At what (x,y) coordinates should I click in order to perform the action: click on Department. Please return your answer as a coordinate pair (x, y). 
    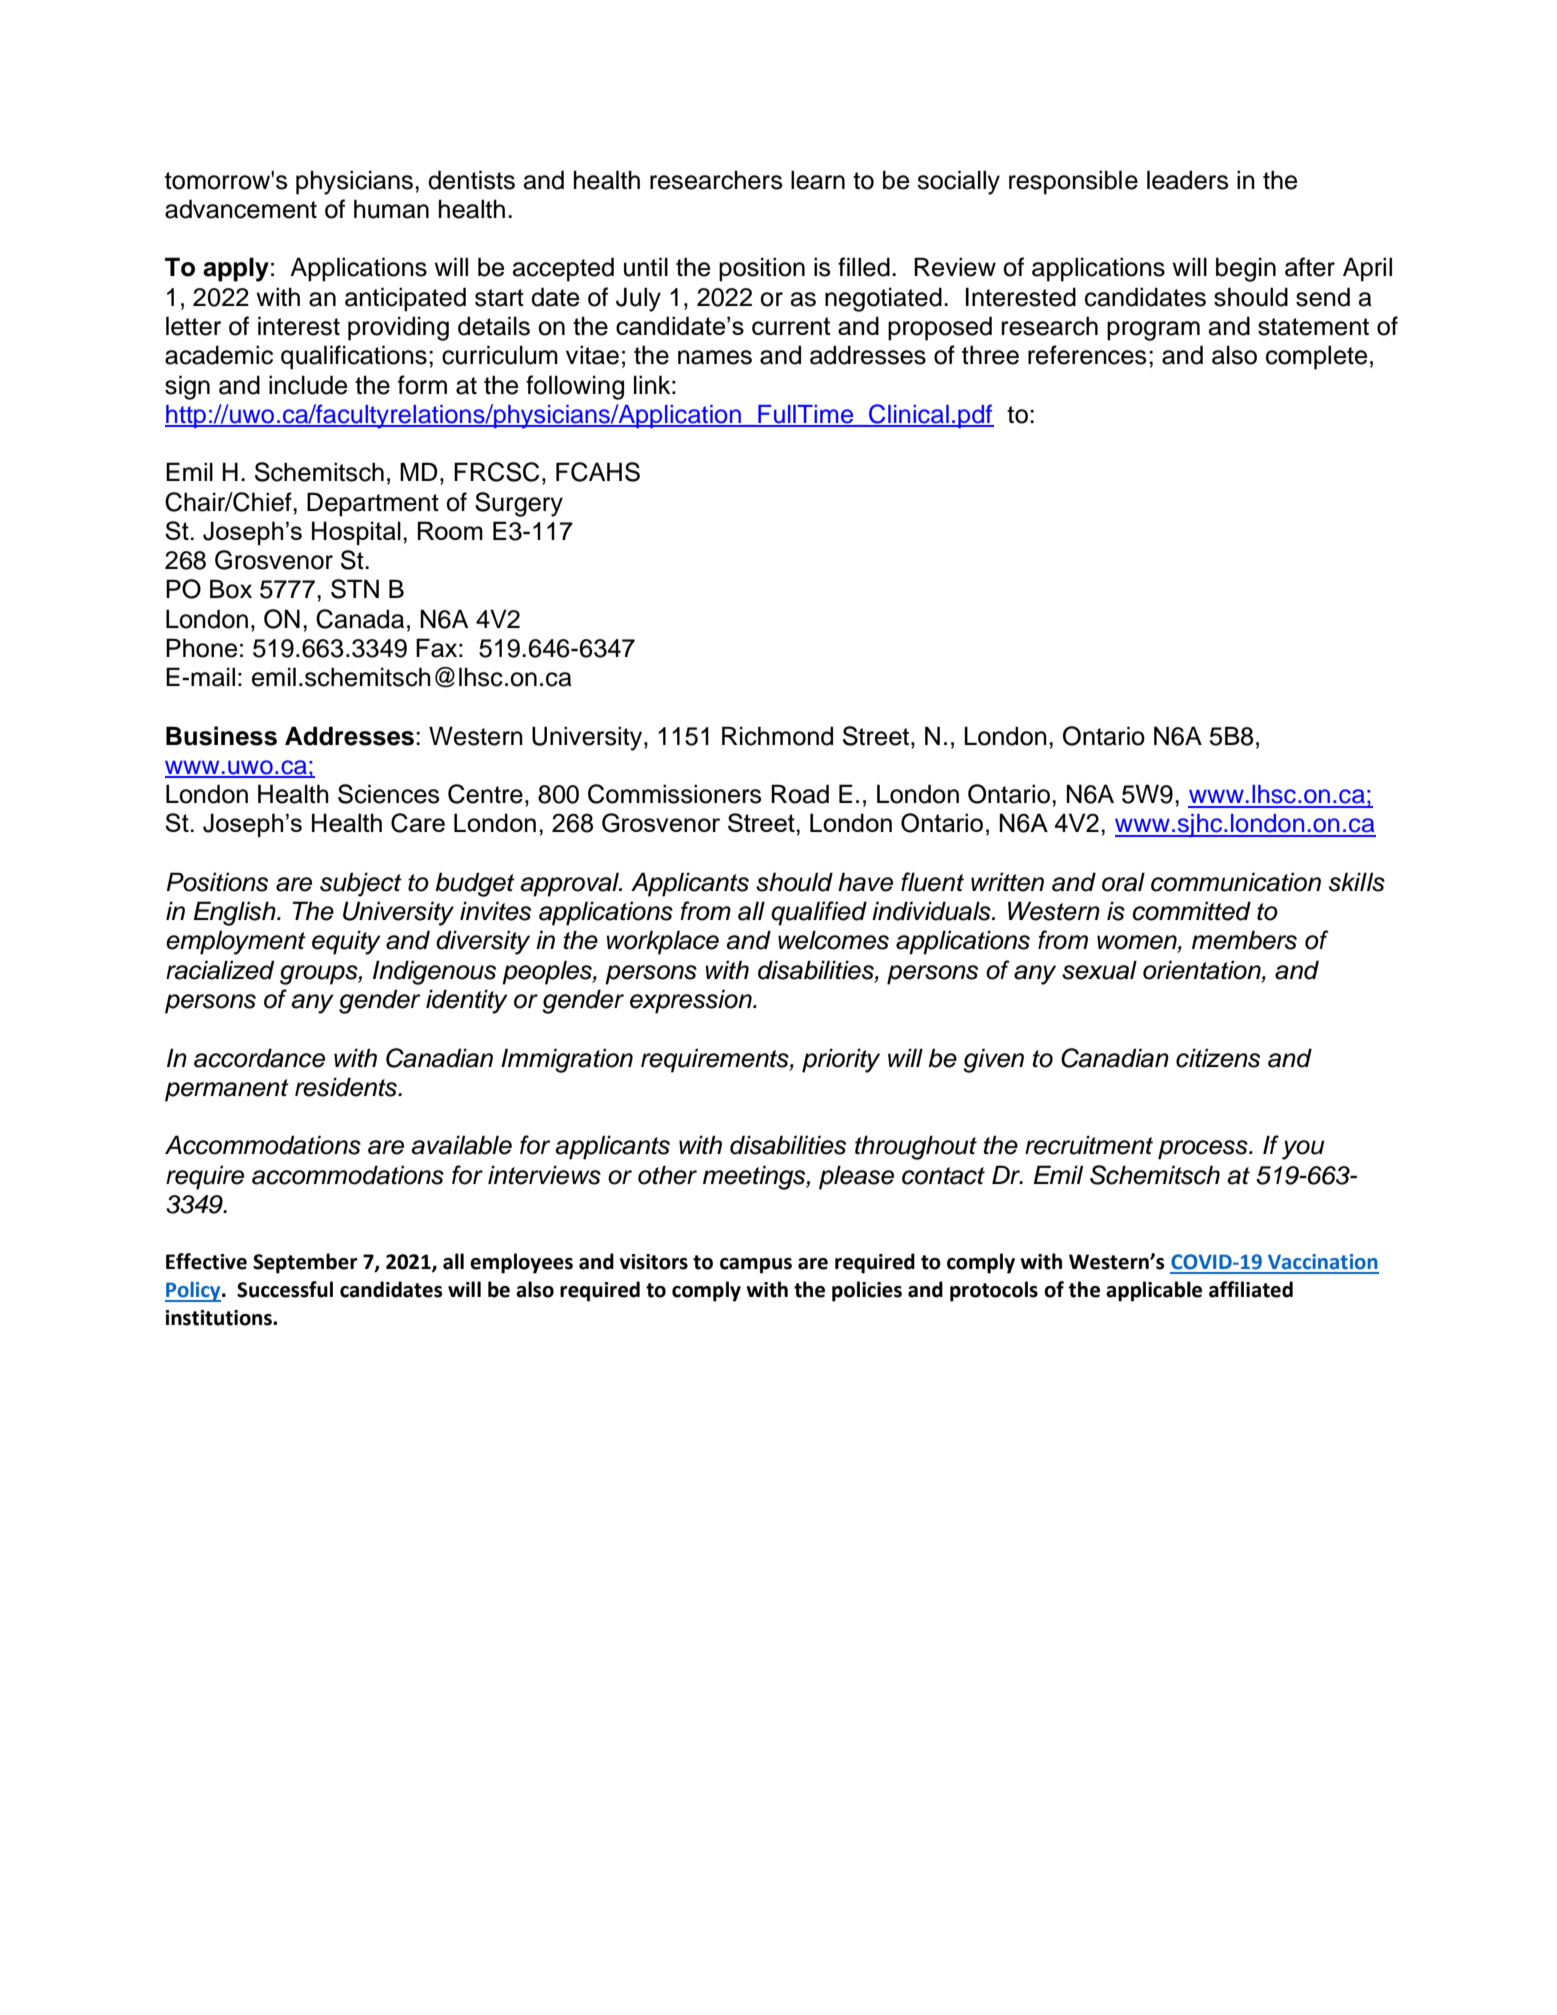
    Looking at the image, I should click on (373, 504).
